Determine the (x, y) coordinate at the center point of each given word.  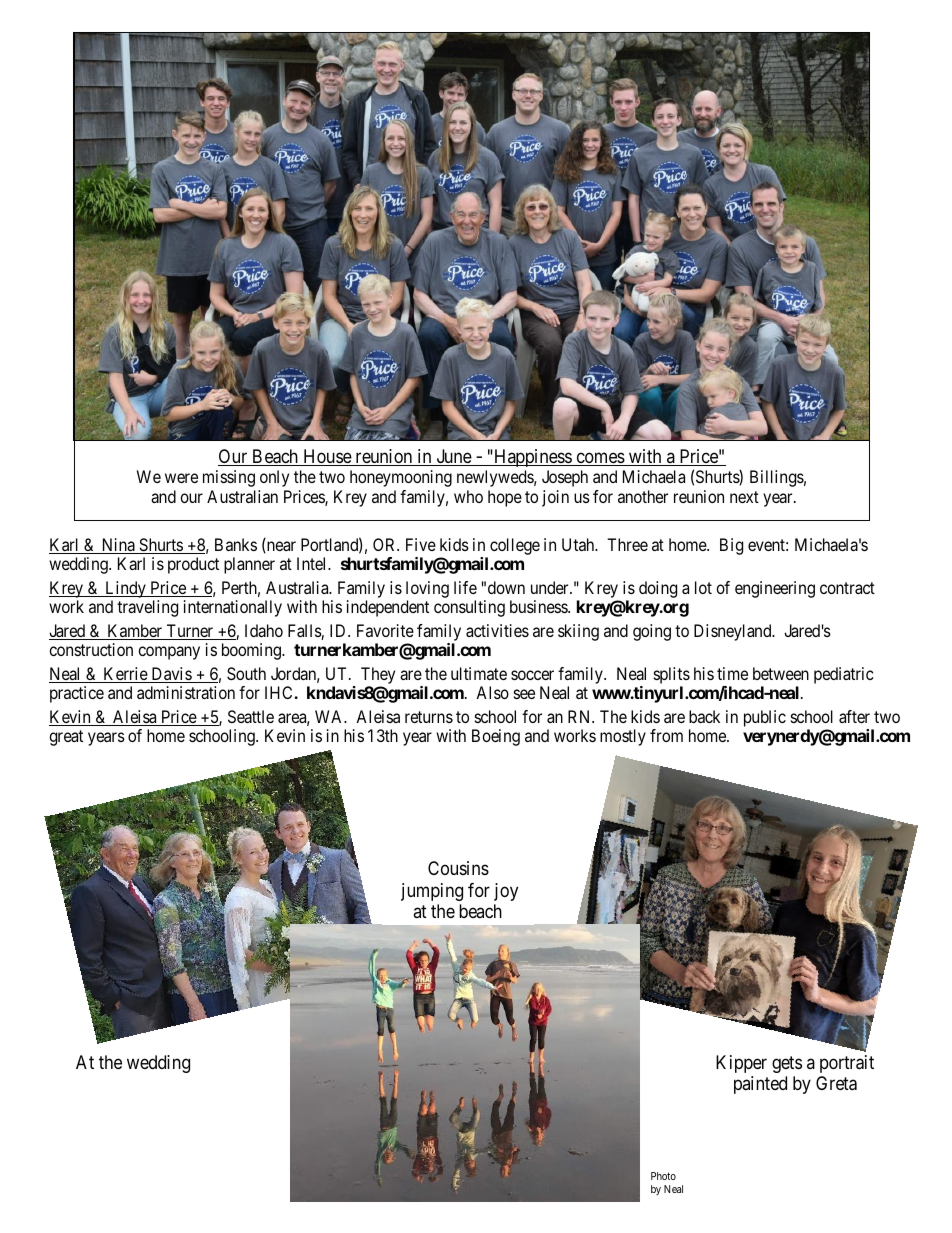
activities (497, 630)
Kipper (741, 1064)
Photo (663, 1176)
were (181, 478)
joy (506, 892)
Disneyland (734, 632)
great (66, 738)
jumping (432, 892)
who (468, 496)
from (666, 735)
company (169, 653)
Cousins (458, 868)
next (744, 497)
